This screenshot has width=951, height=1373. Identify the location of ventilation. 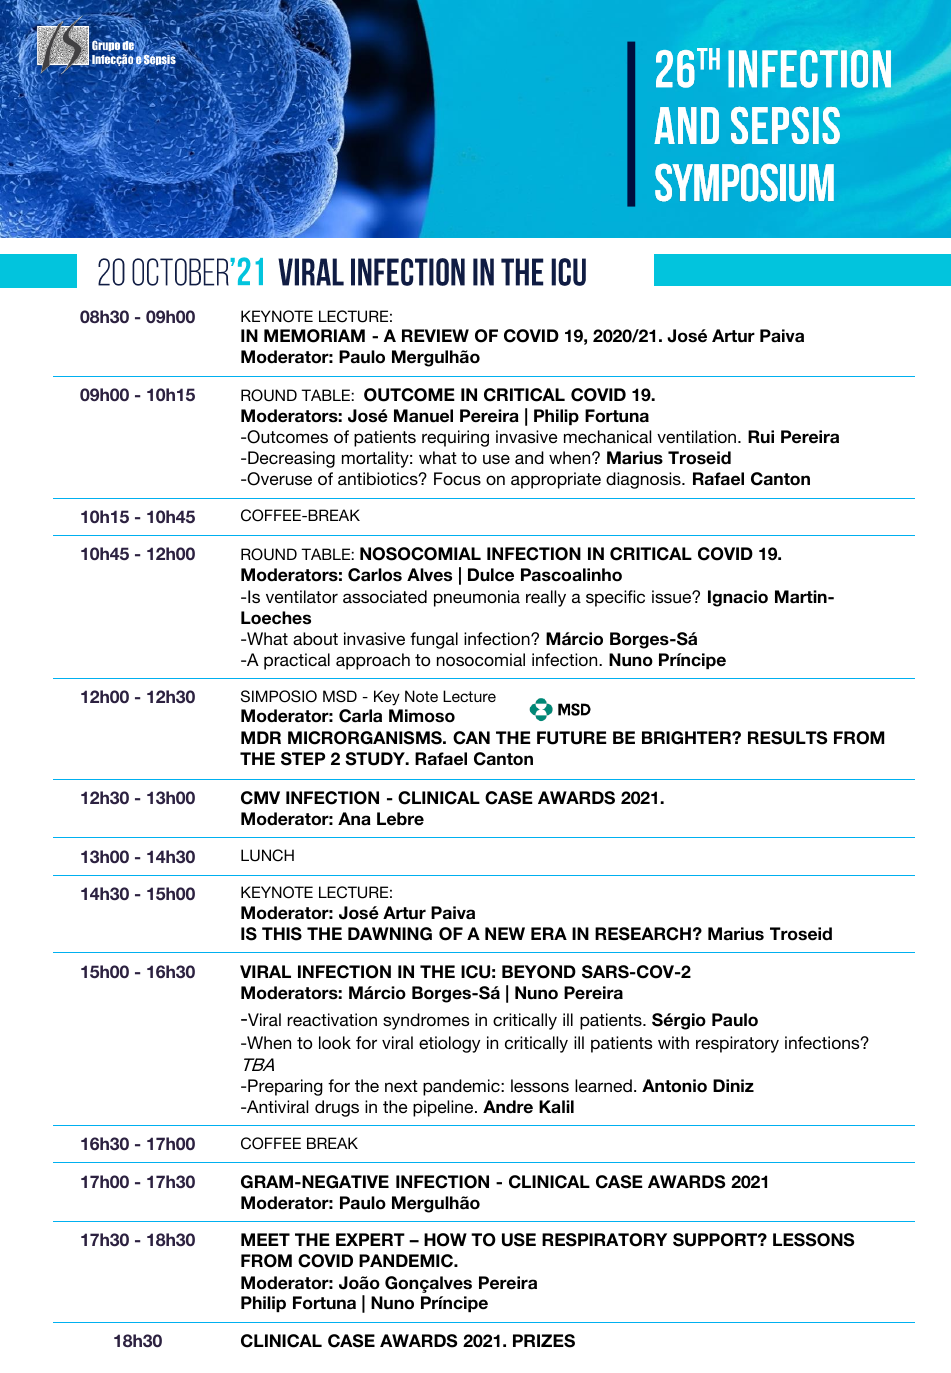
(696, 436).
